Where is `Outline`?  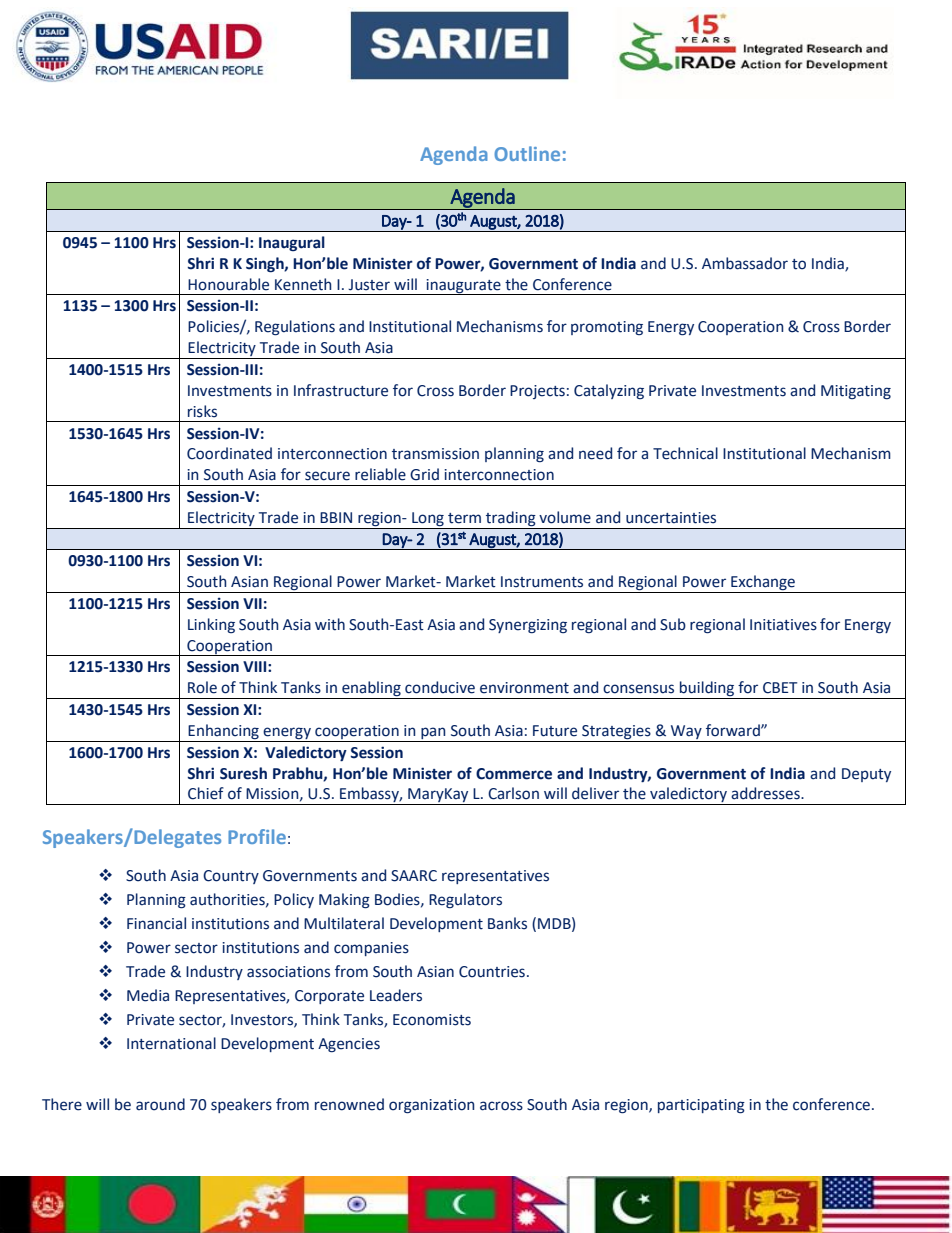 Outline is located at coordinates (527, 153).
